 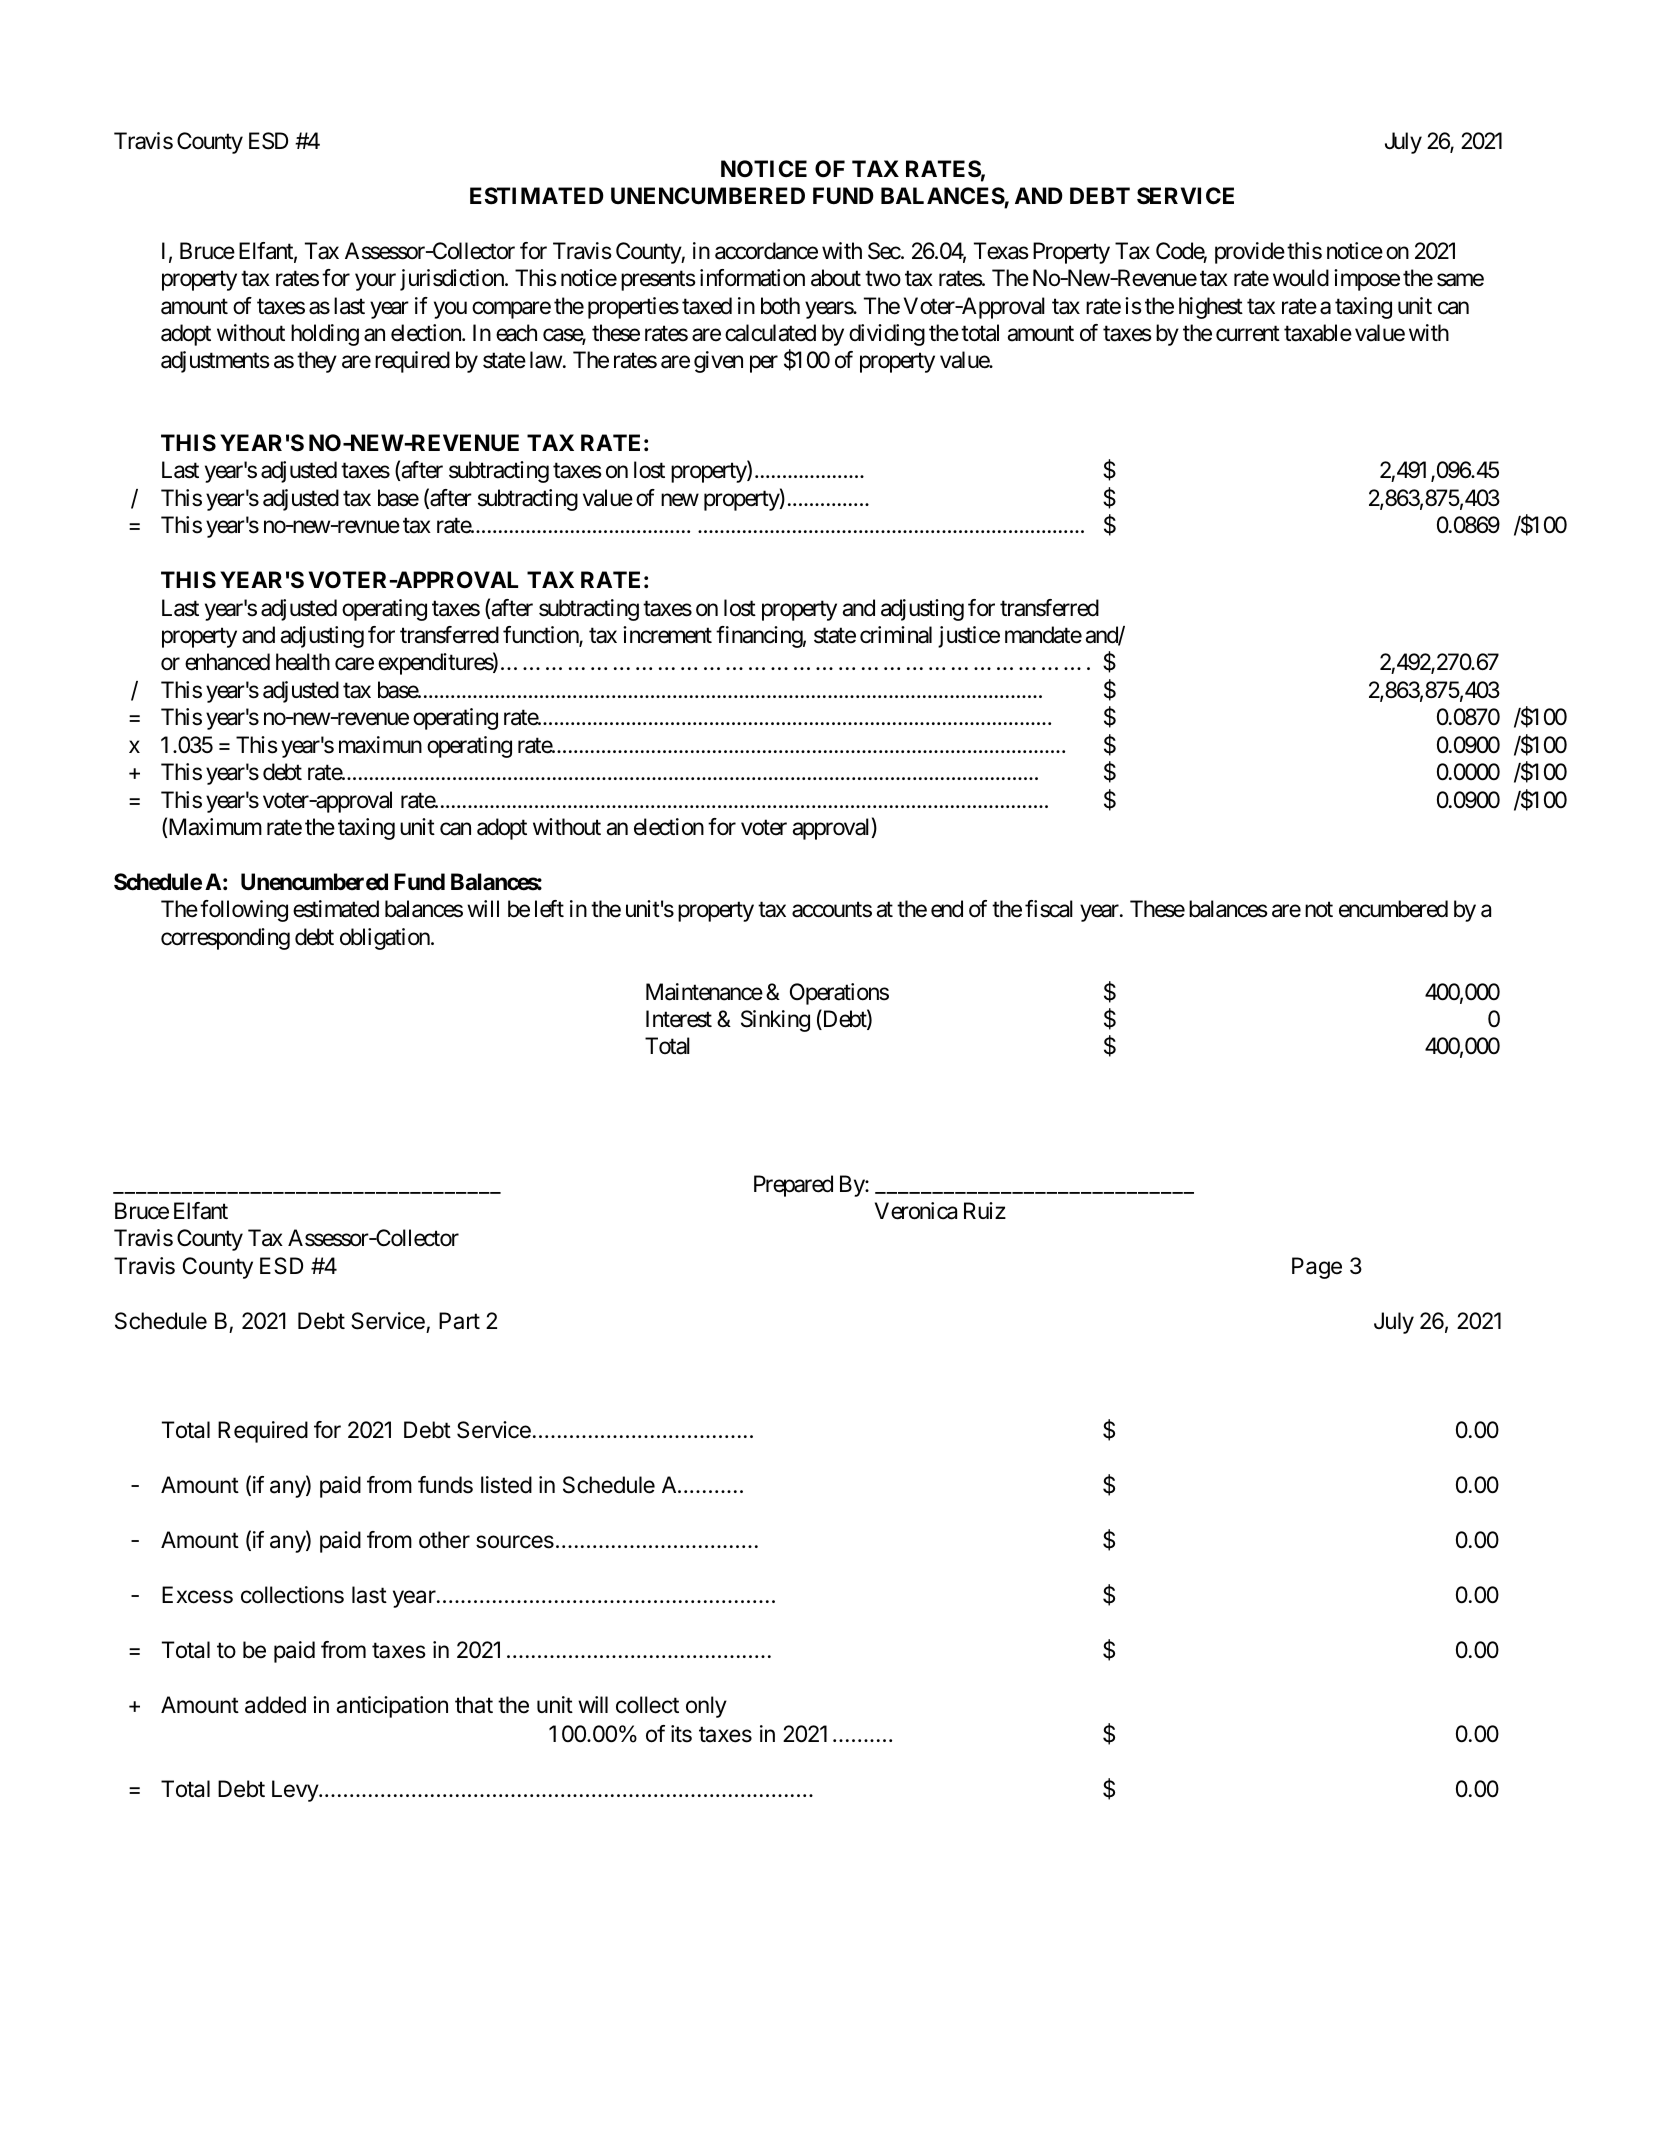 I want to click on fiscal, so click(x=1049, y=909).
